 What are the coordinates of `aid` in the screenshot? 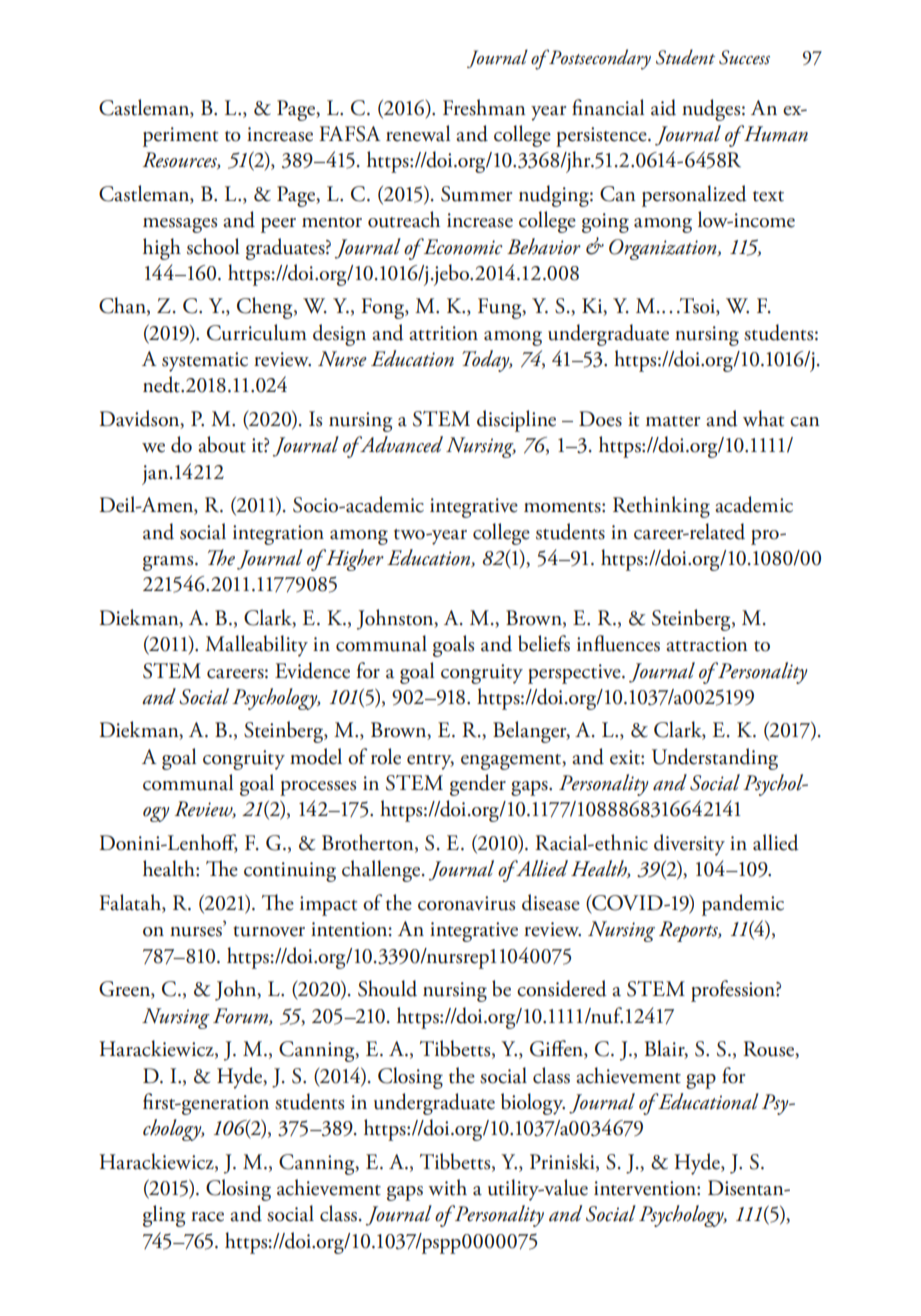 It's located at (663, 107).
